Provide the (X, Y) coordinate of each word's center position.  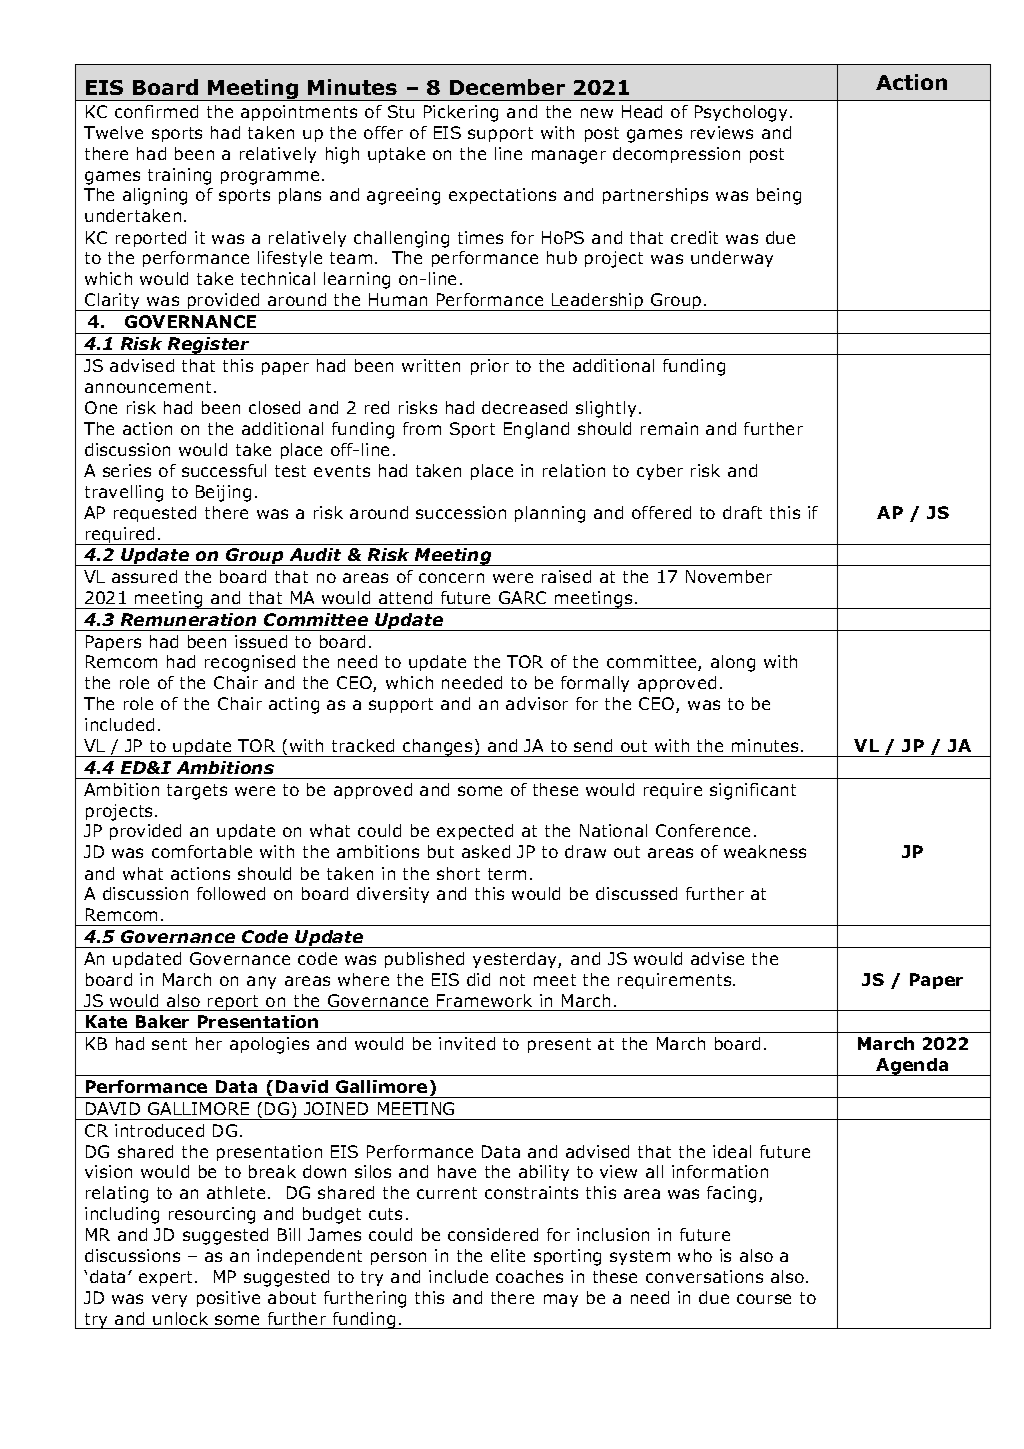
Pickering (461, 113)
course (764, 1299)
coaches (529, 1276)
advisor (537, 703)
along (733, 663)
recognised (250, 663)
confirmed (156, 111)
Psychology (743, 113)
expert (167, 1278)
